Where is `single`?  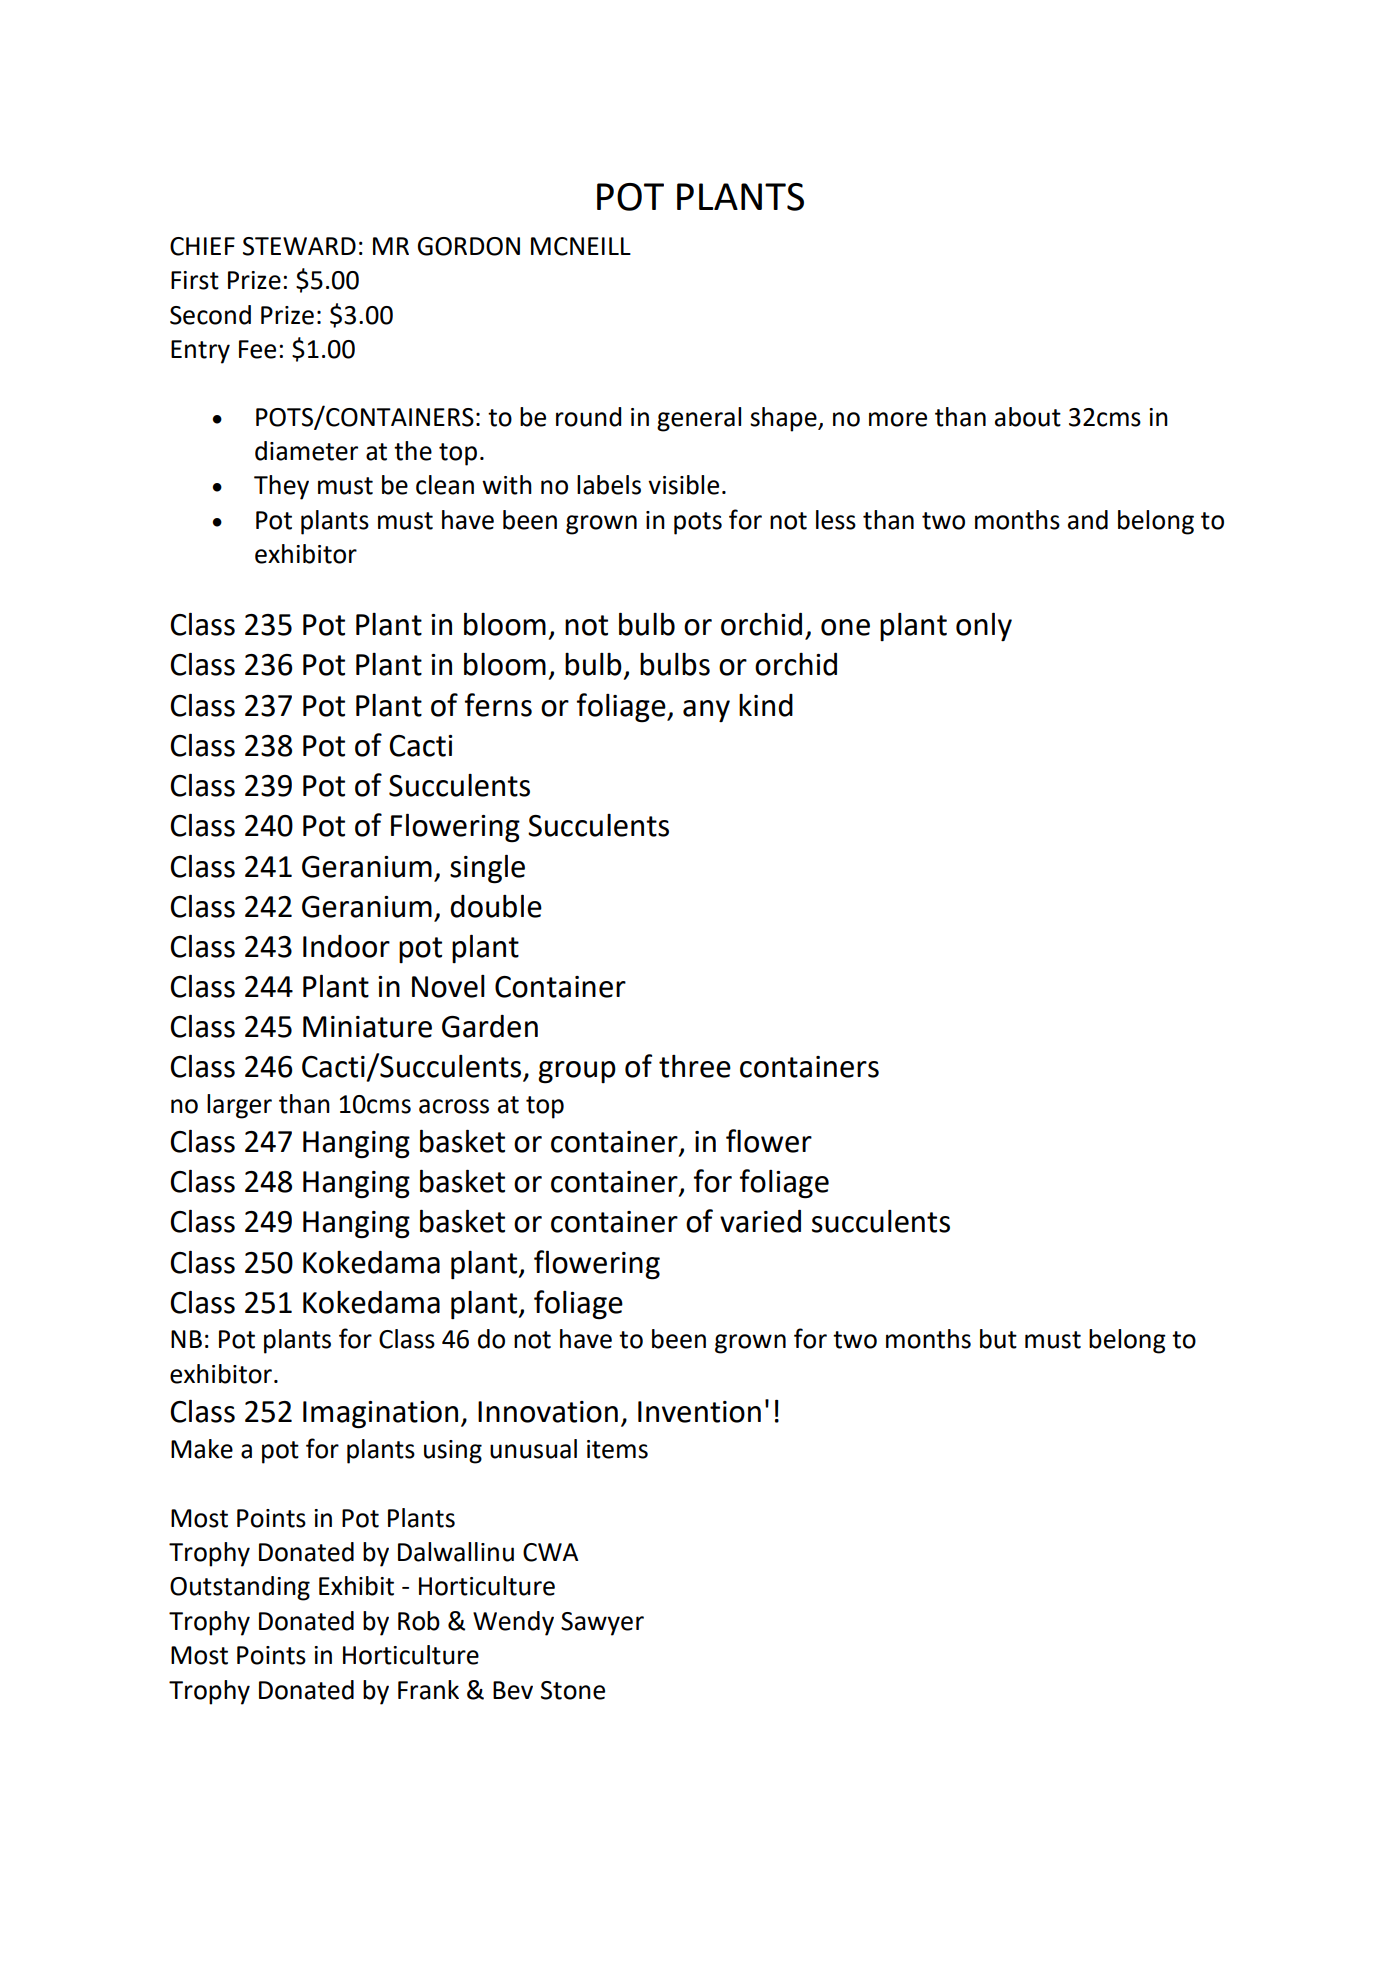
single is located at coordinates (487, 869).
